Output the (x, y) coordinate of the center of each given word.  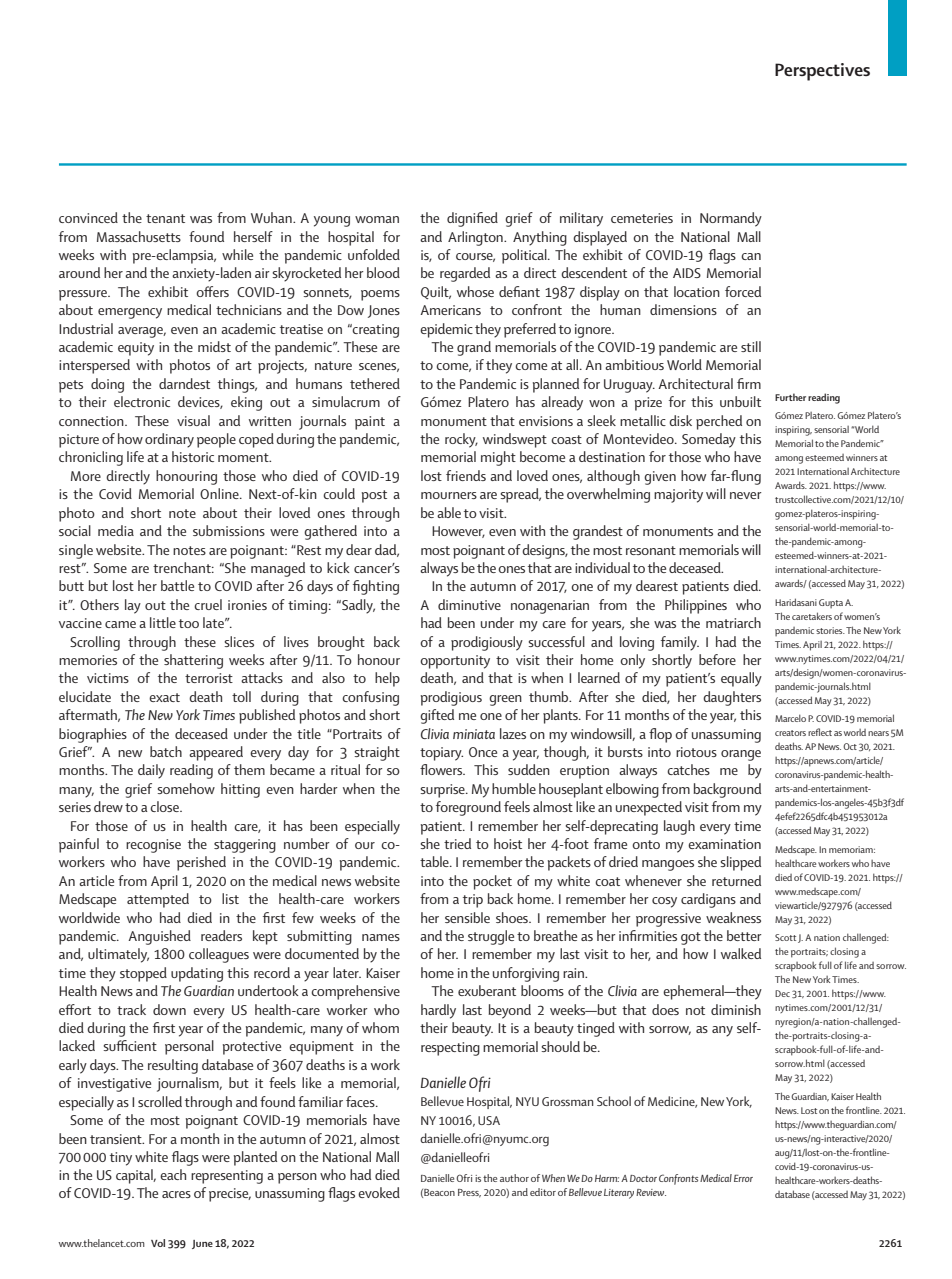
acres (176, 1194)
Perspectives (822, 72)
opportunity (455, 662)
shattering (193, 661)
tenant (165, 218)
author (514, 1178)
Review (651, 1192)
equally (741, 679)
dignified (472, 219)
